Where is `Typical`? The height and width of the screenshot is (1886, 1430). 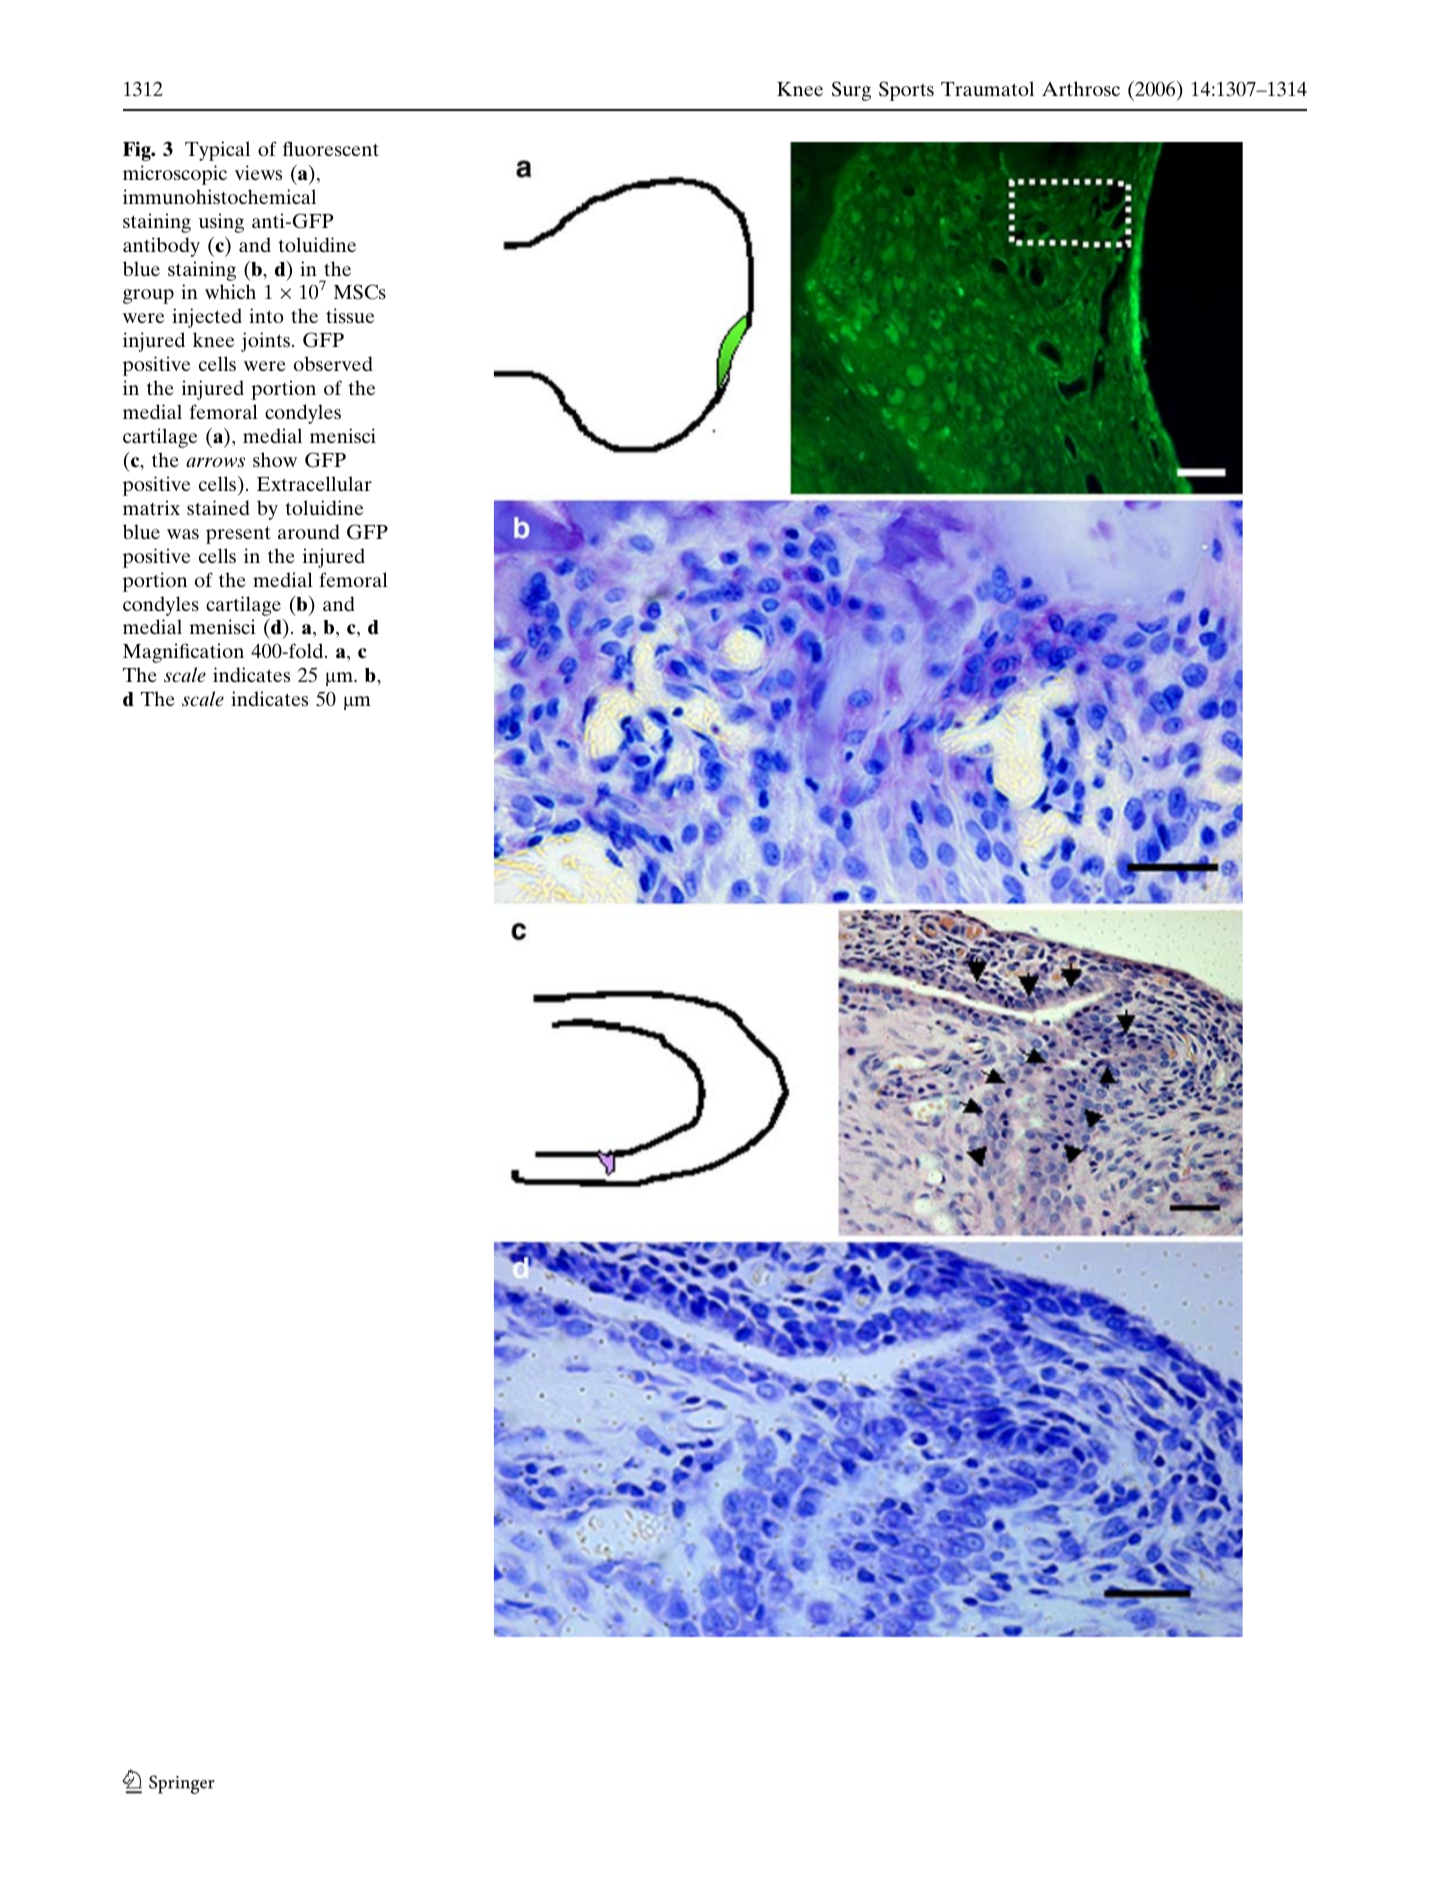
Typical is located at coordinates (217, 151).
